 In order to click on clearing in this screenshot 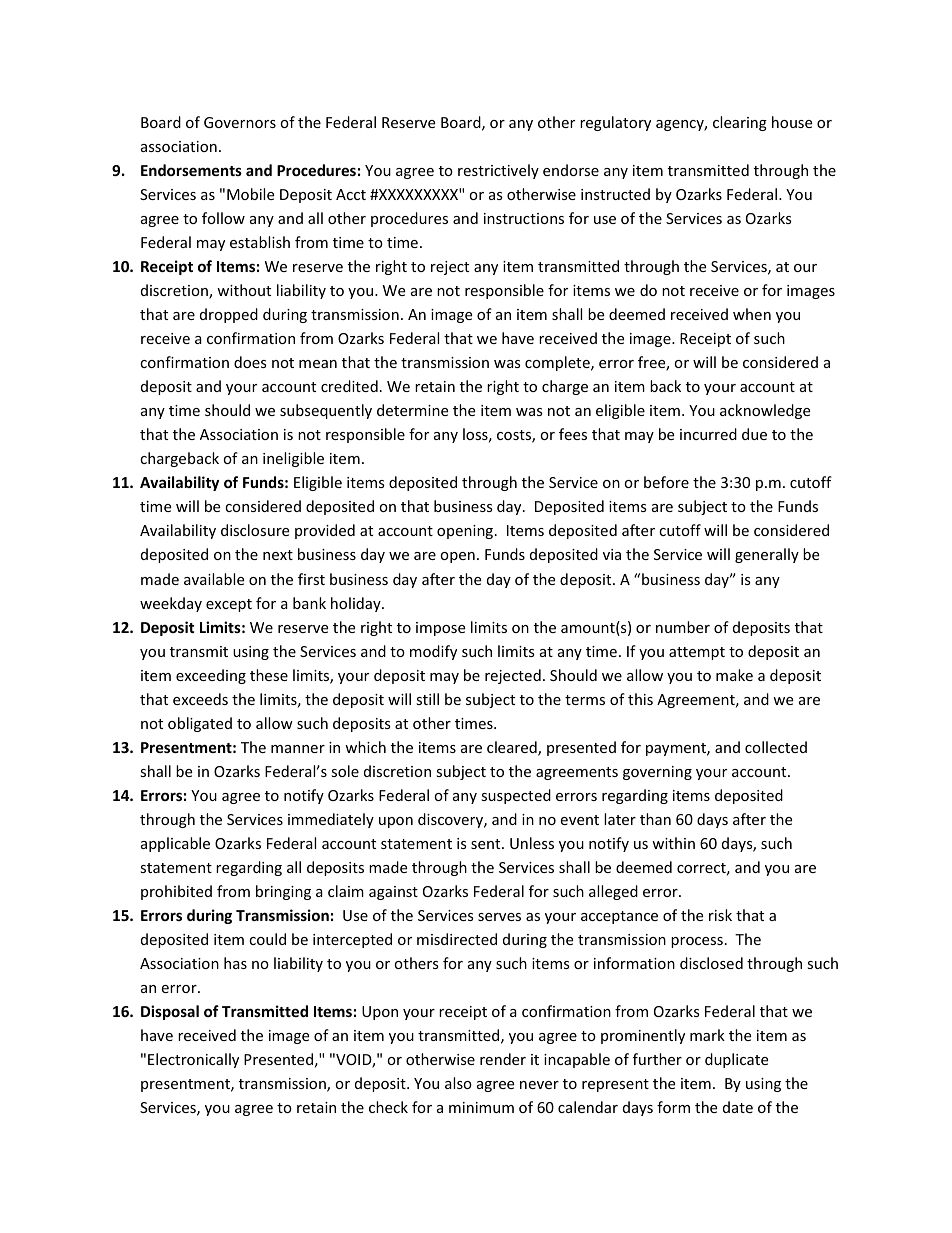, I will do `click(740, 123)`.
